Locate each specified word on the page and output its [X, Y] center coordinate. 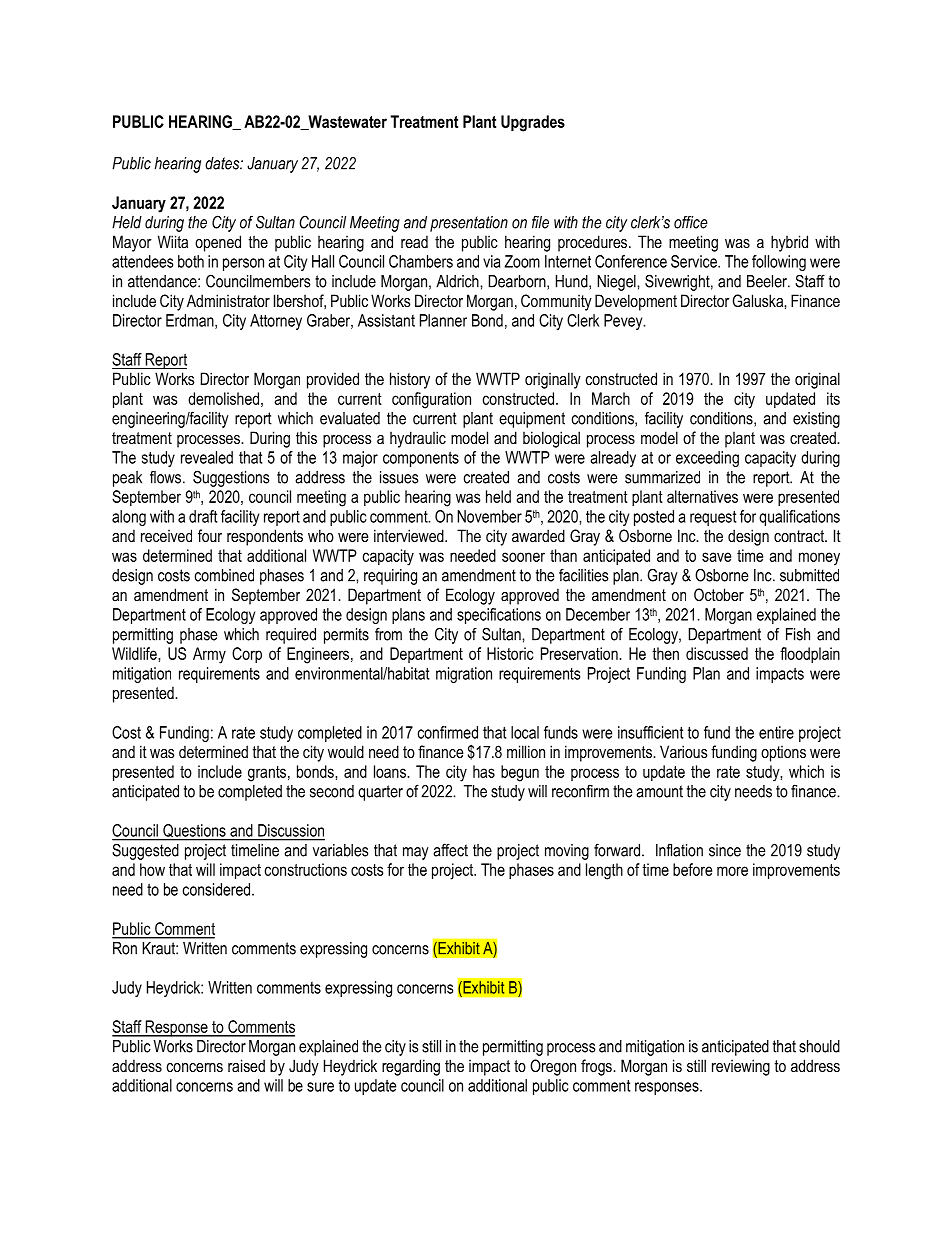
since [725, 850]
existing [816, 420]
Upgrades [533, 123]
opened [218, 243]
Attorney [276, 322]
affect [450, 850]
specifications [499, 616]
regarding [411, 1067]
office [690, 222]
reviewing [741, 1067]
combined [224, 575]
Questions [194, 832]
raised [246, 1065]
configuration [431, 400]
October [719, 594]
